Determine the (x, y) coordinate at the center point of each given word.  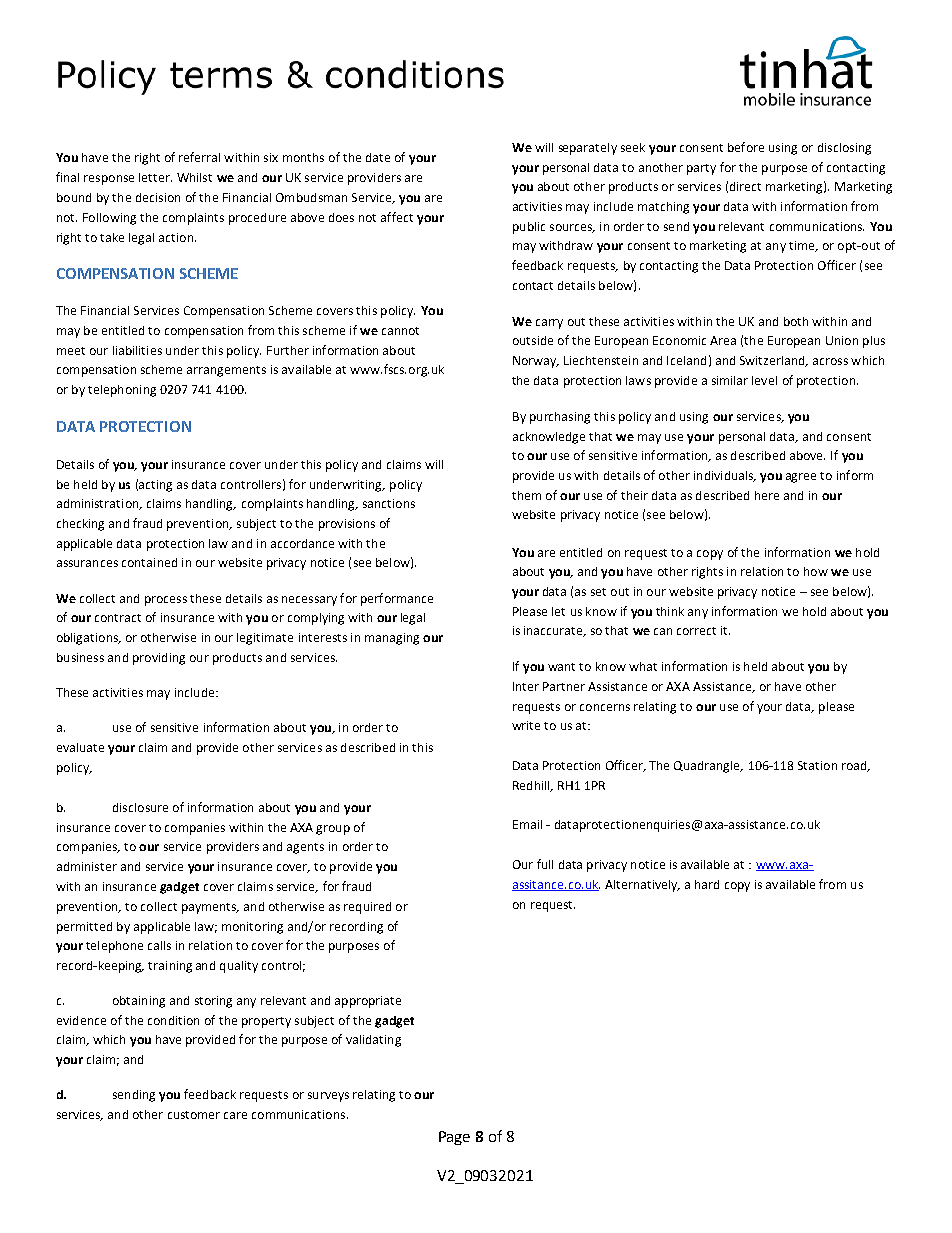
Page (454, 1138)
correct (696, 631)
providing (159, 659)
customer (194, 1115)
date (378, 157)
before (746, 147)
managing (392, 639)
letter (155, 177)
